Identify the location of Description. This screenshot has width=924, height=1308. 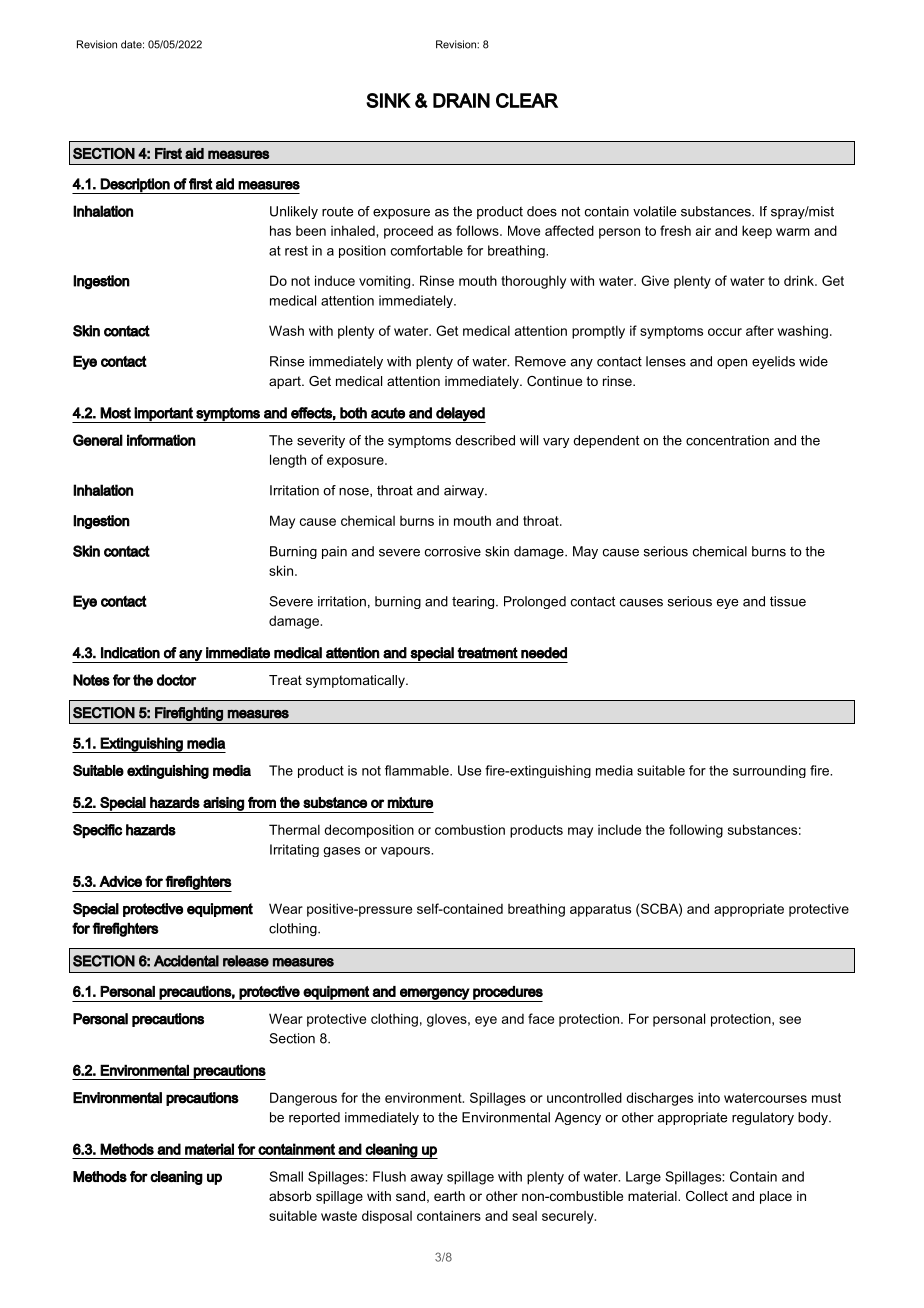
(135, 186).
